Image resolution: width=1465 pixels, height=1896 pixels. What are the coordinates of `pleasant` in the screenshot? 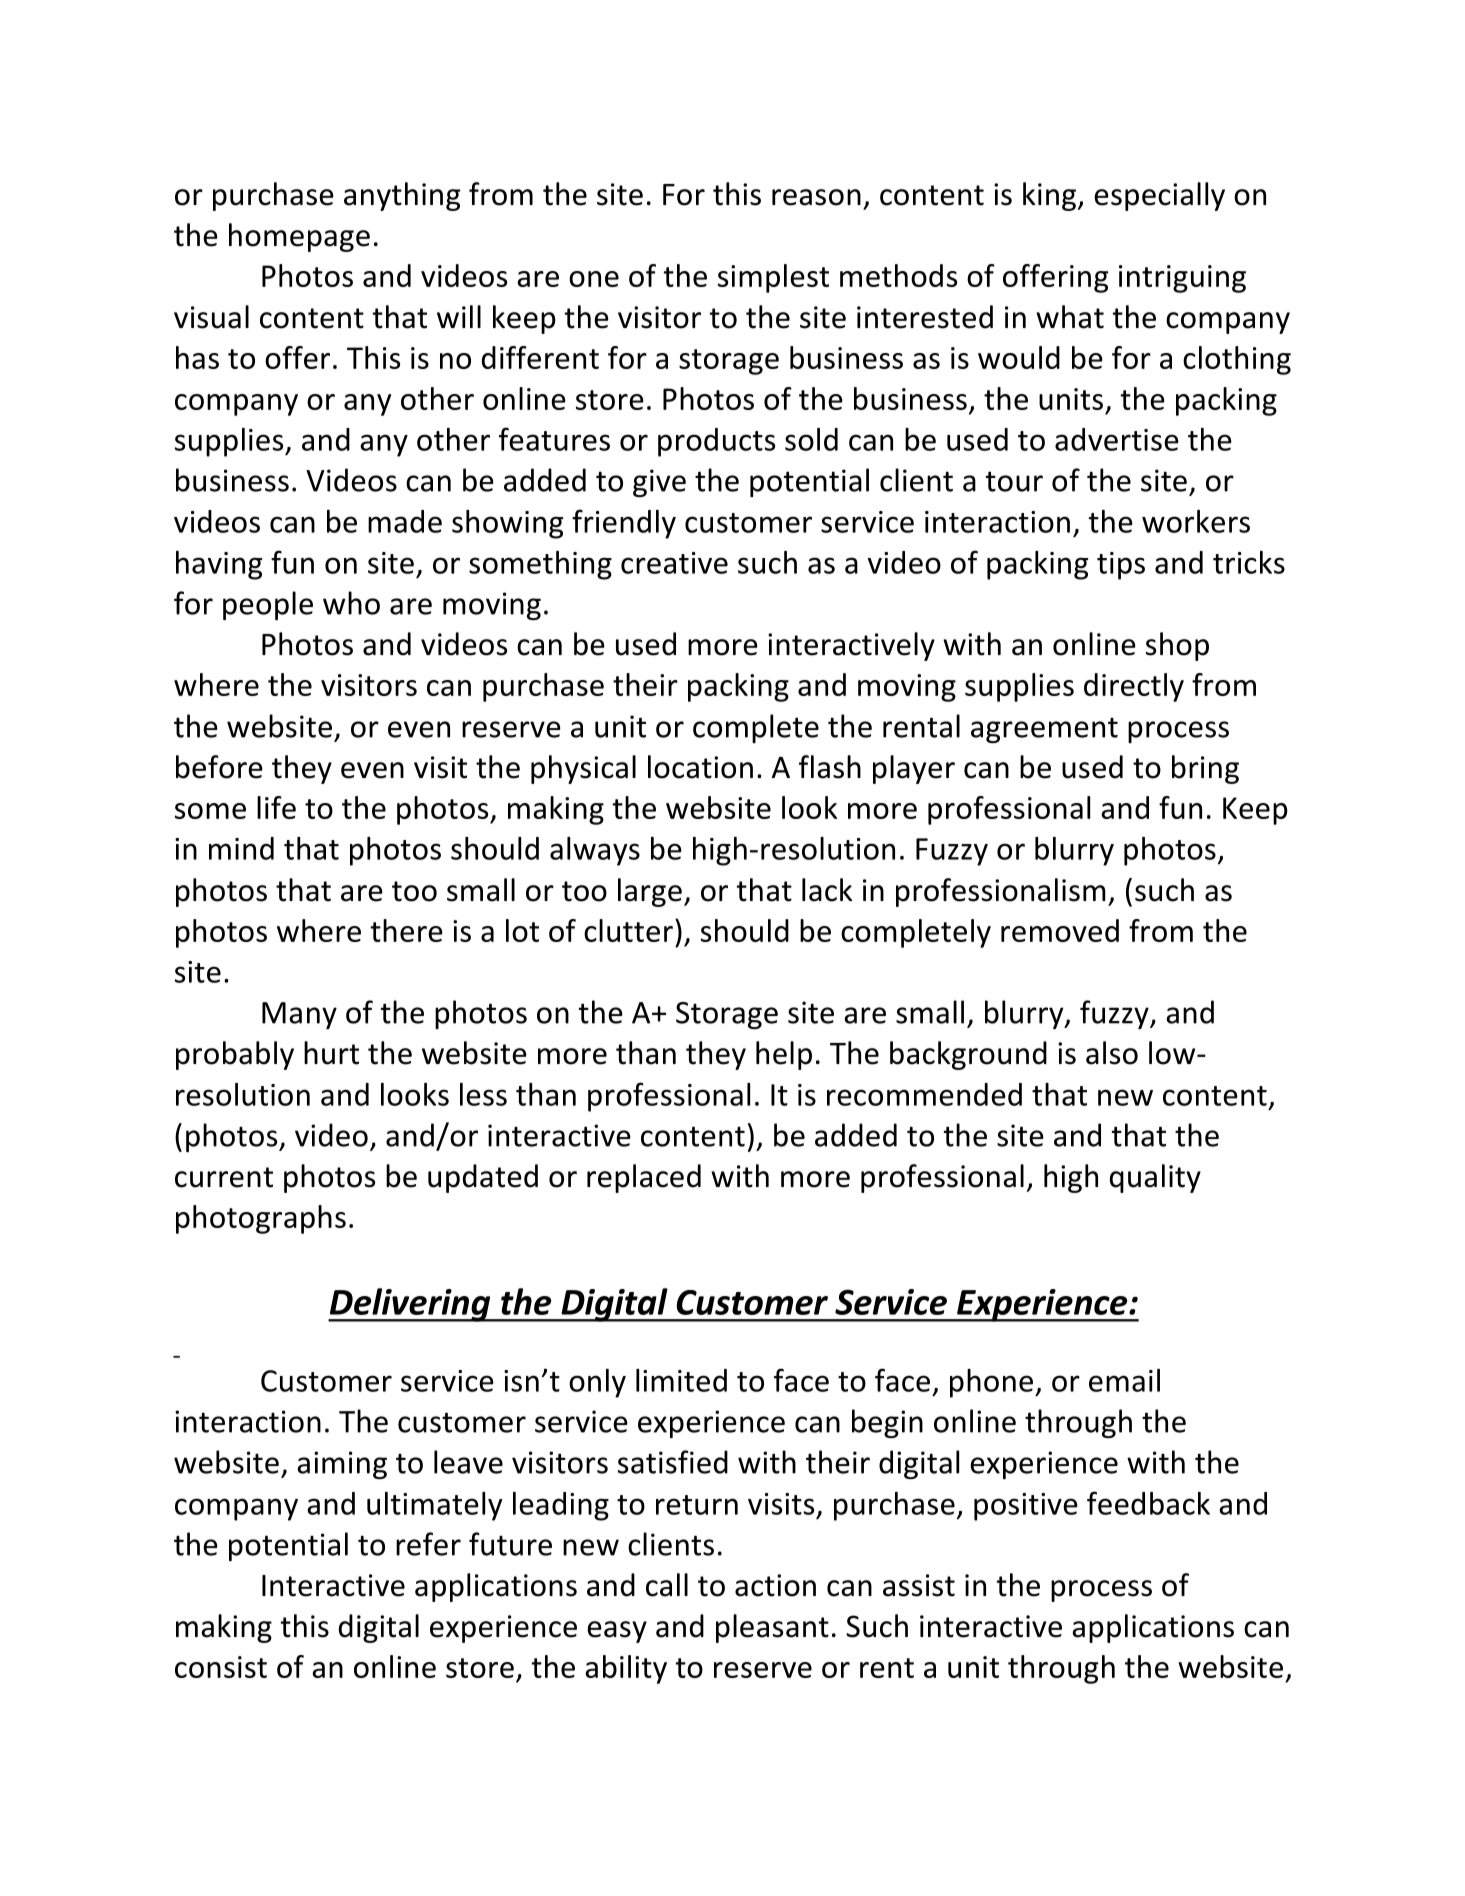 It's located at (772, 1628).
